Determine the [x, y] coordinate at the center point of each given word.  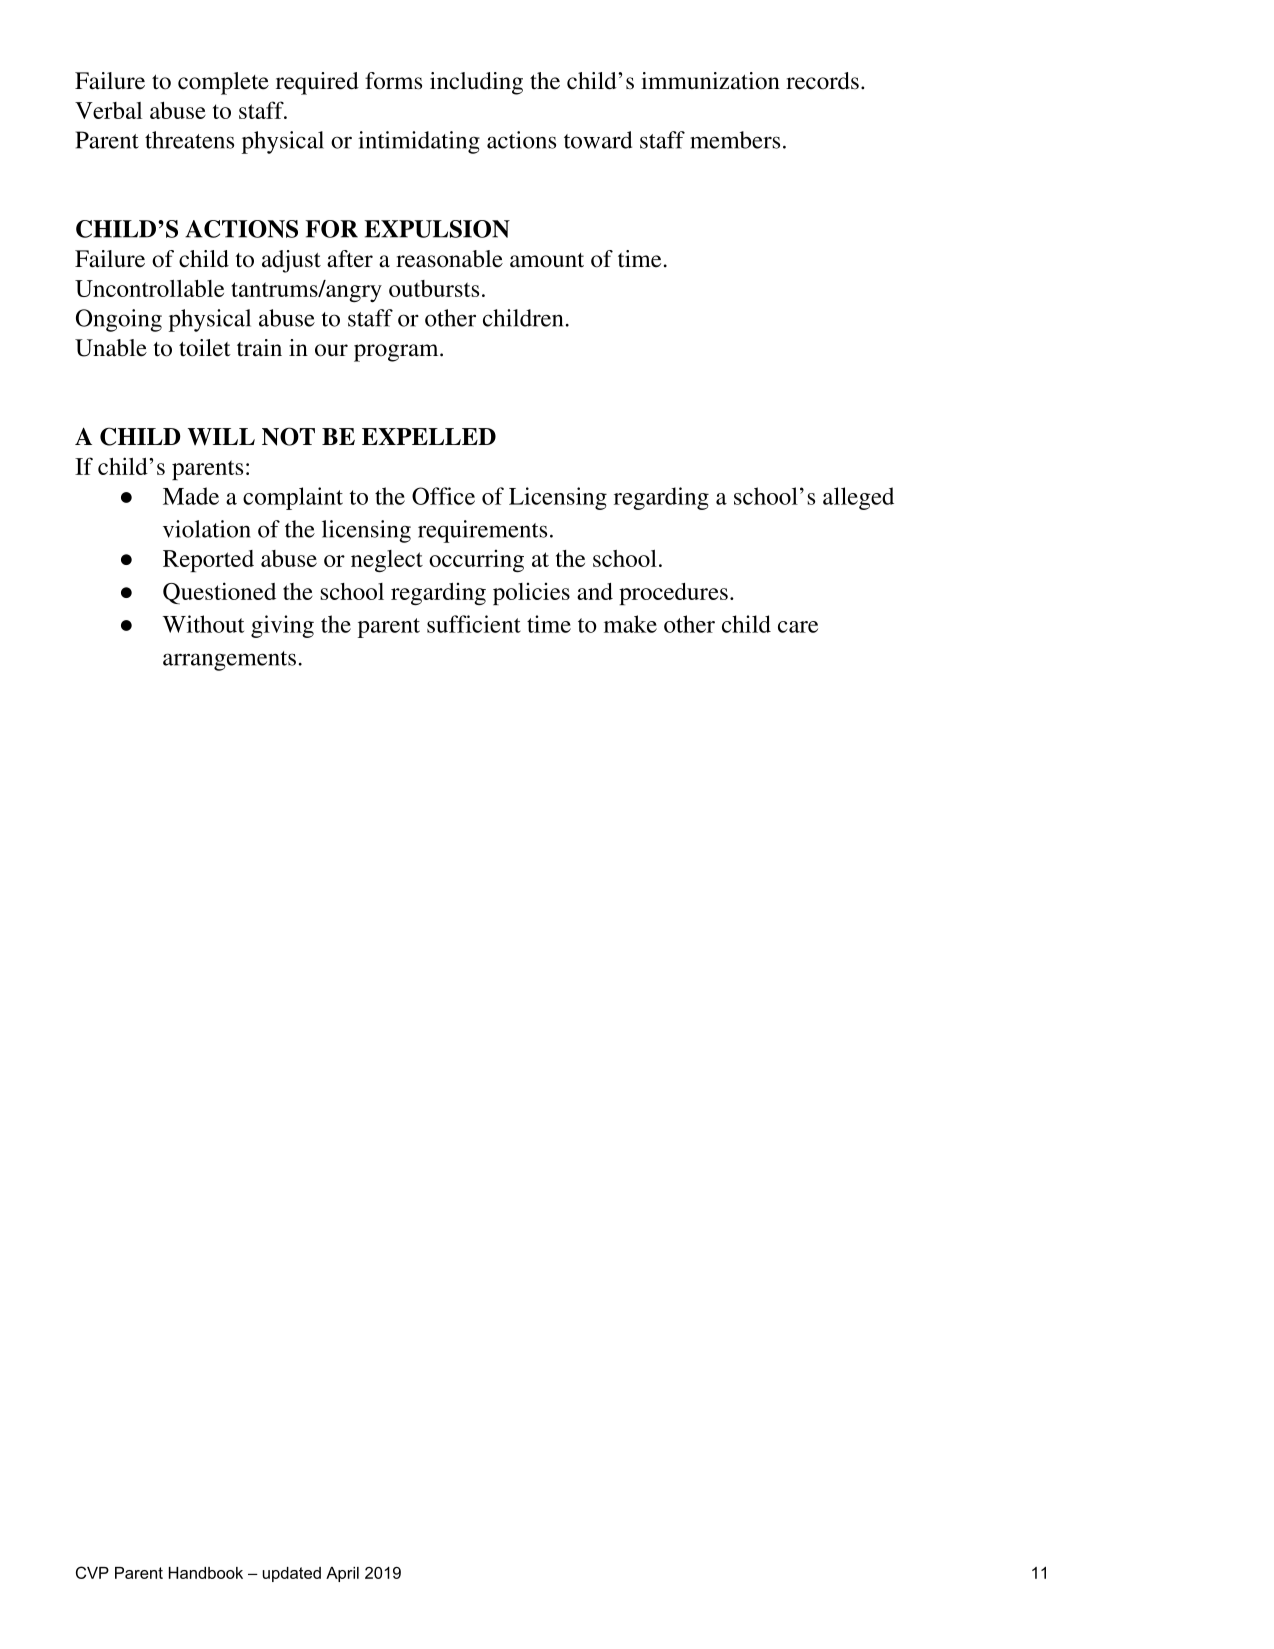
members [735, 140]
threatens [189, 140]
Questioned [219, 593]
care [798, 627]
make [630, 624]
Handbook [206, 1573]
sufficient [474, 624]
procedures [673, 594]
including [476, 83]
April [342, 1574]
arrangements [229, 661]
